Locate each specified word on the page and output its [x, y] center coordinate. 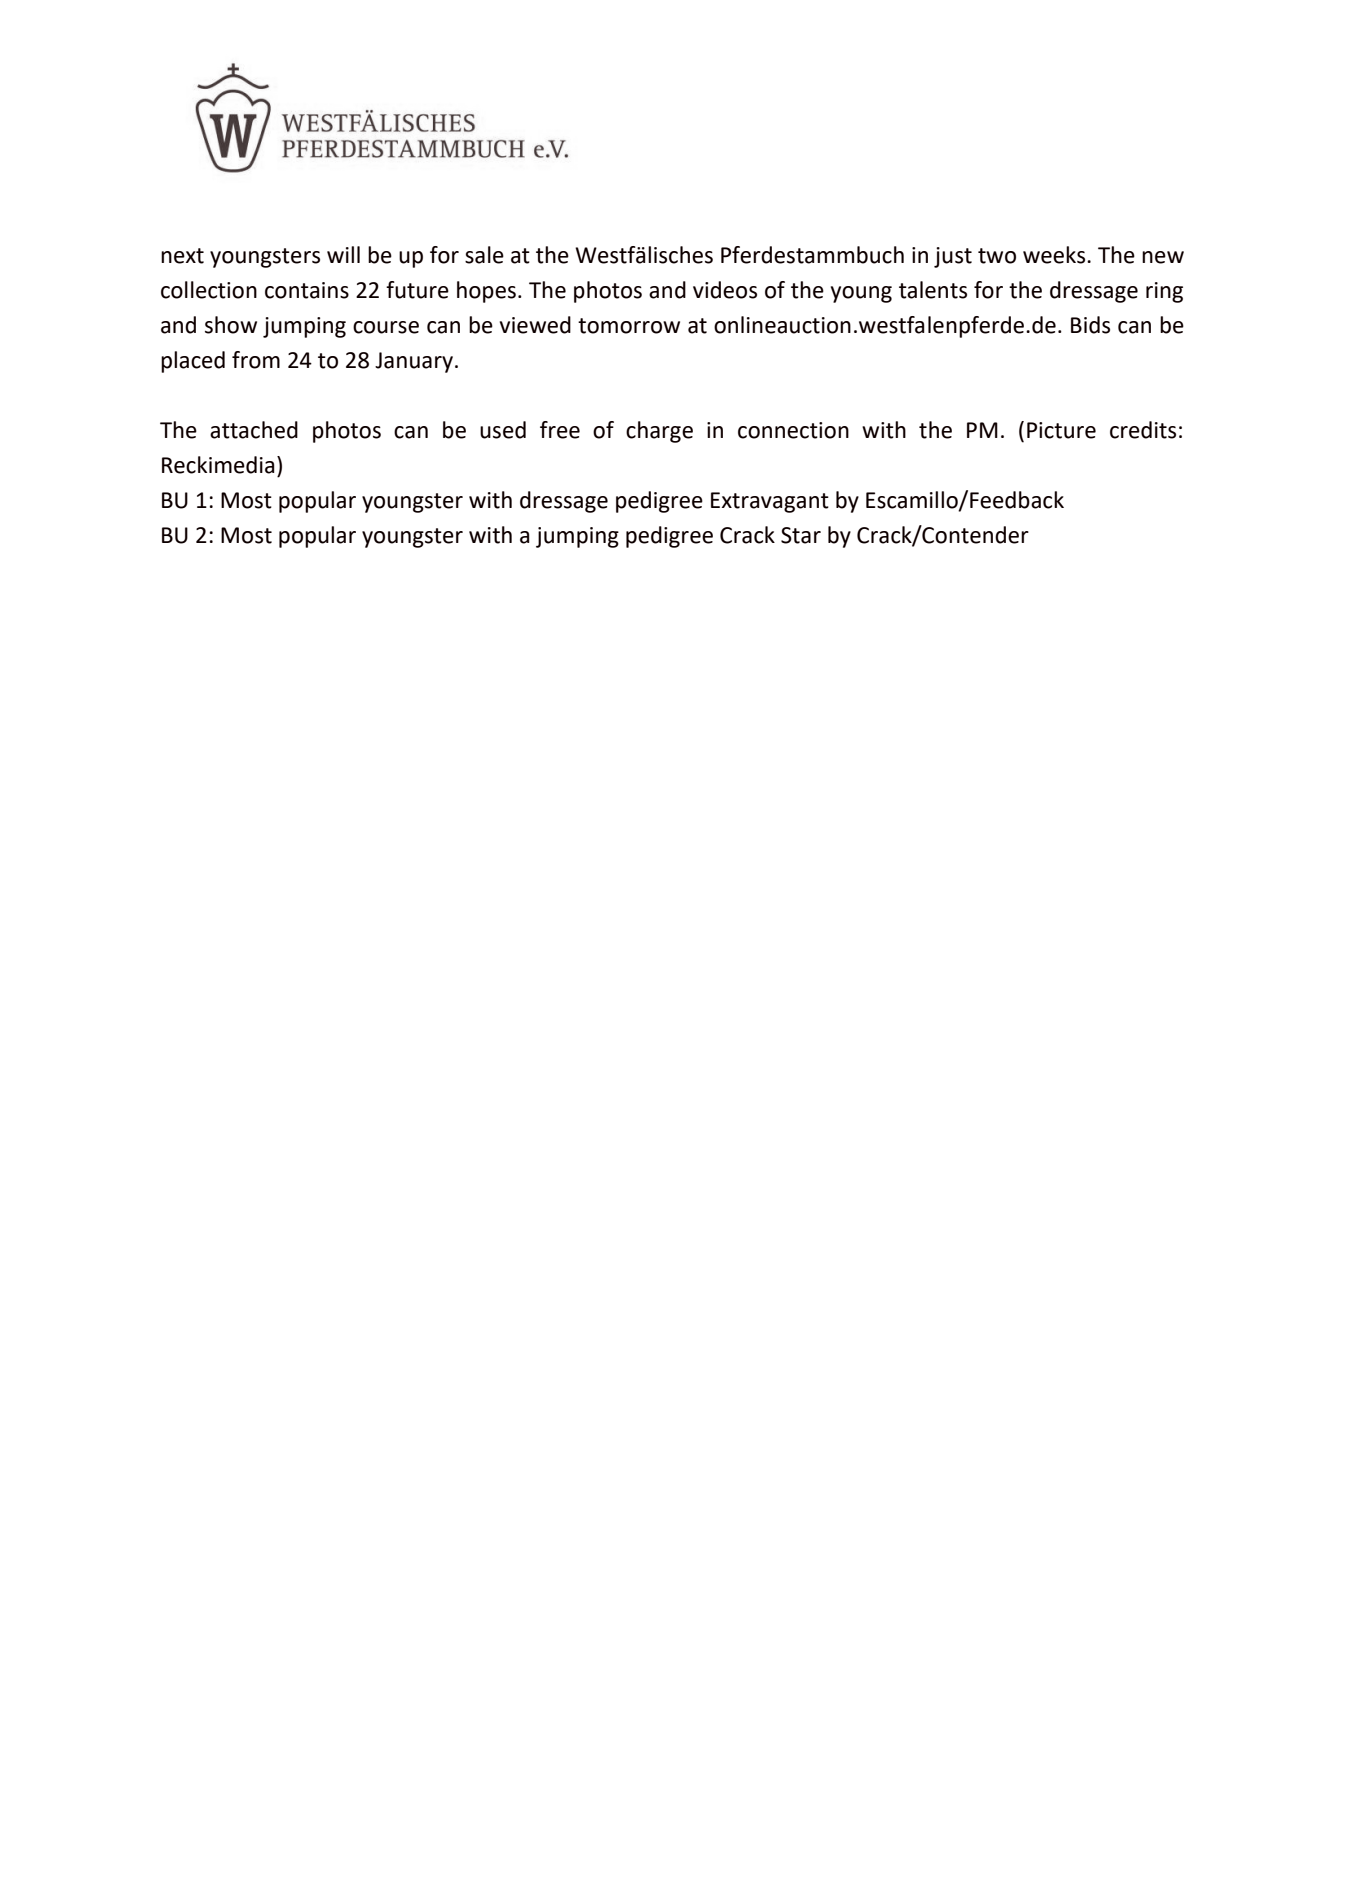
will [343, 254]
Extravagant [770, 502]
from [256, 360]
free [560, 430]
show [231, 325]
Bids [1090, 325]
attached [254, 430]
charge [659, 432]
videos [725, 290]
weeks [1055, 255]
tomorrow [629, 326]
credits [1143, 430]
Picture [1061, 430]
